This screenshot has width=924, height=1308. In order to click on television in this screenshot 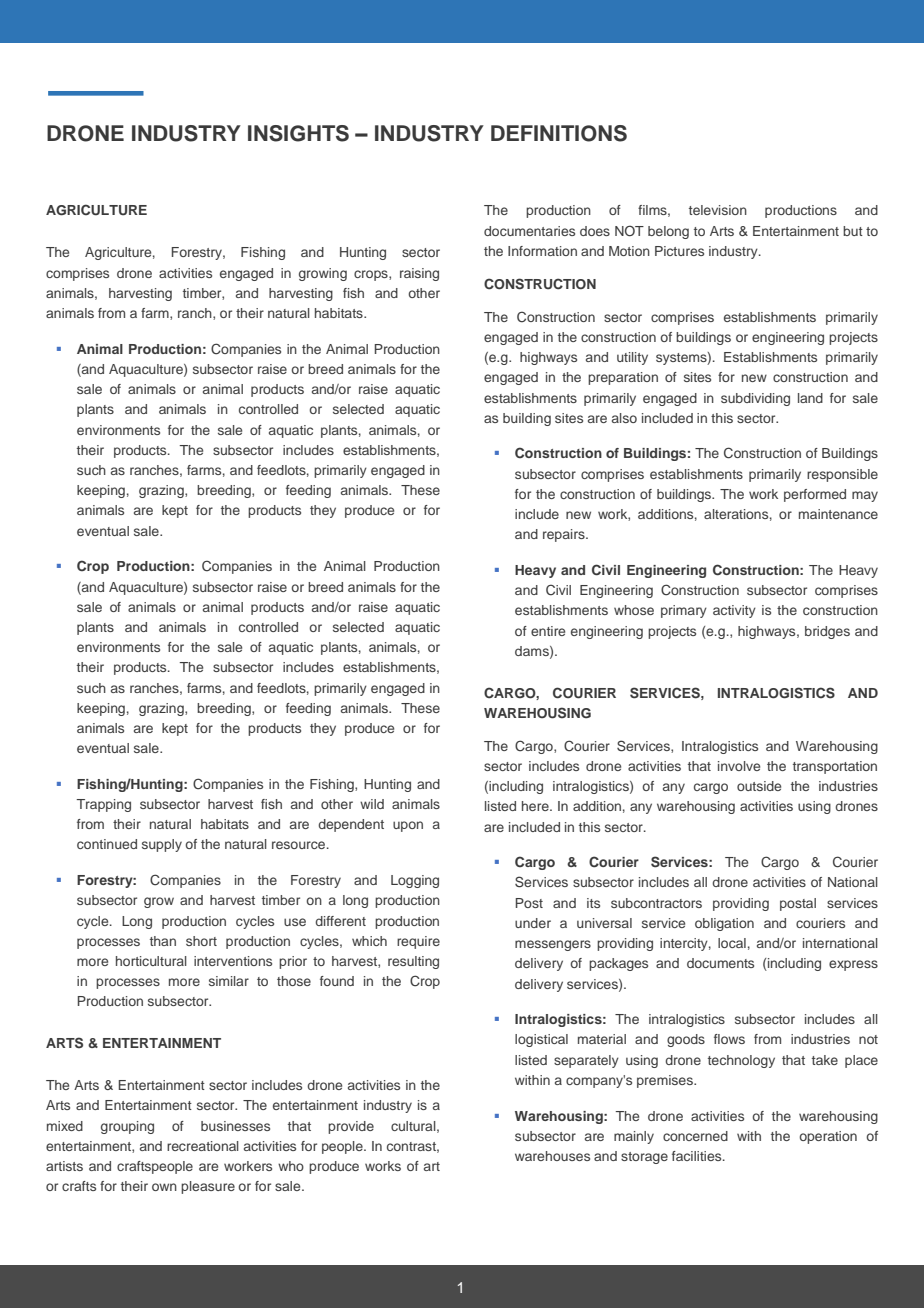, I will do `click(718, 210)`.
